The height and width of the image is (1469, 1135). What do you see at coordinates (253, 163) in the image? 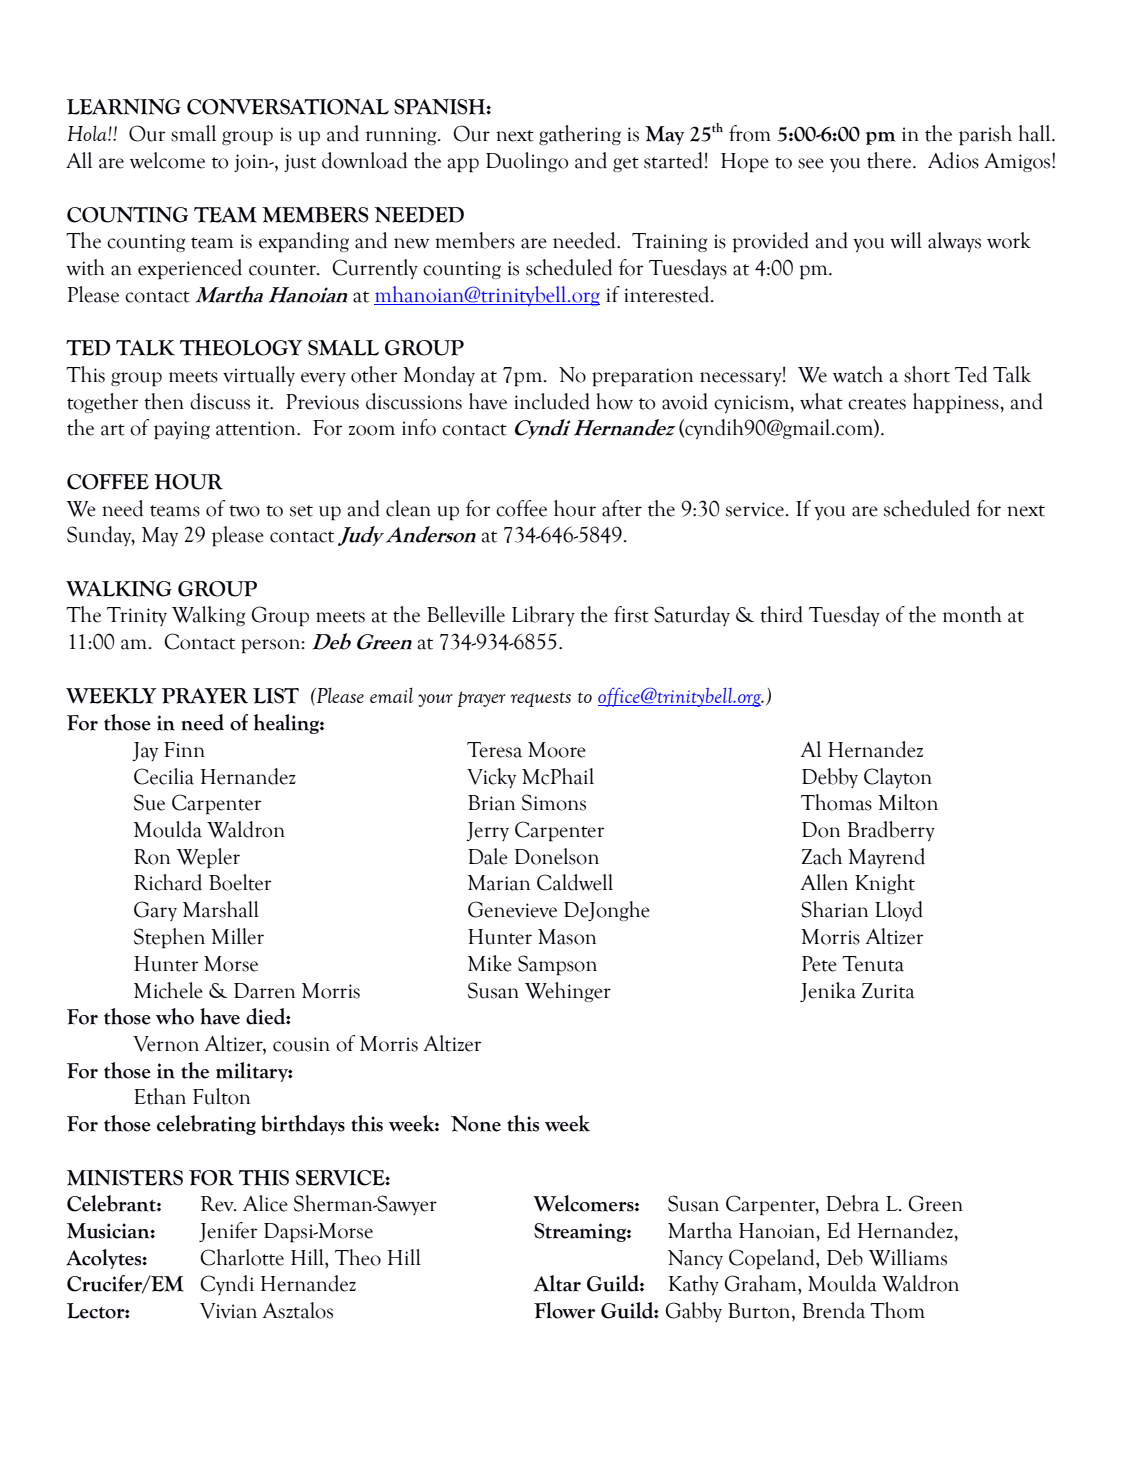
I see `join` at bounding box center [253, 163].
